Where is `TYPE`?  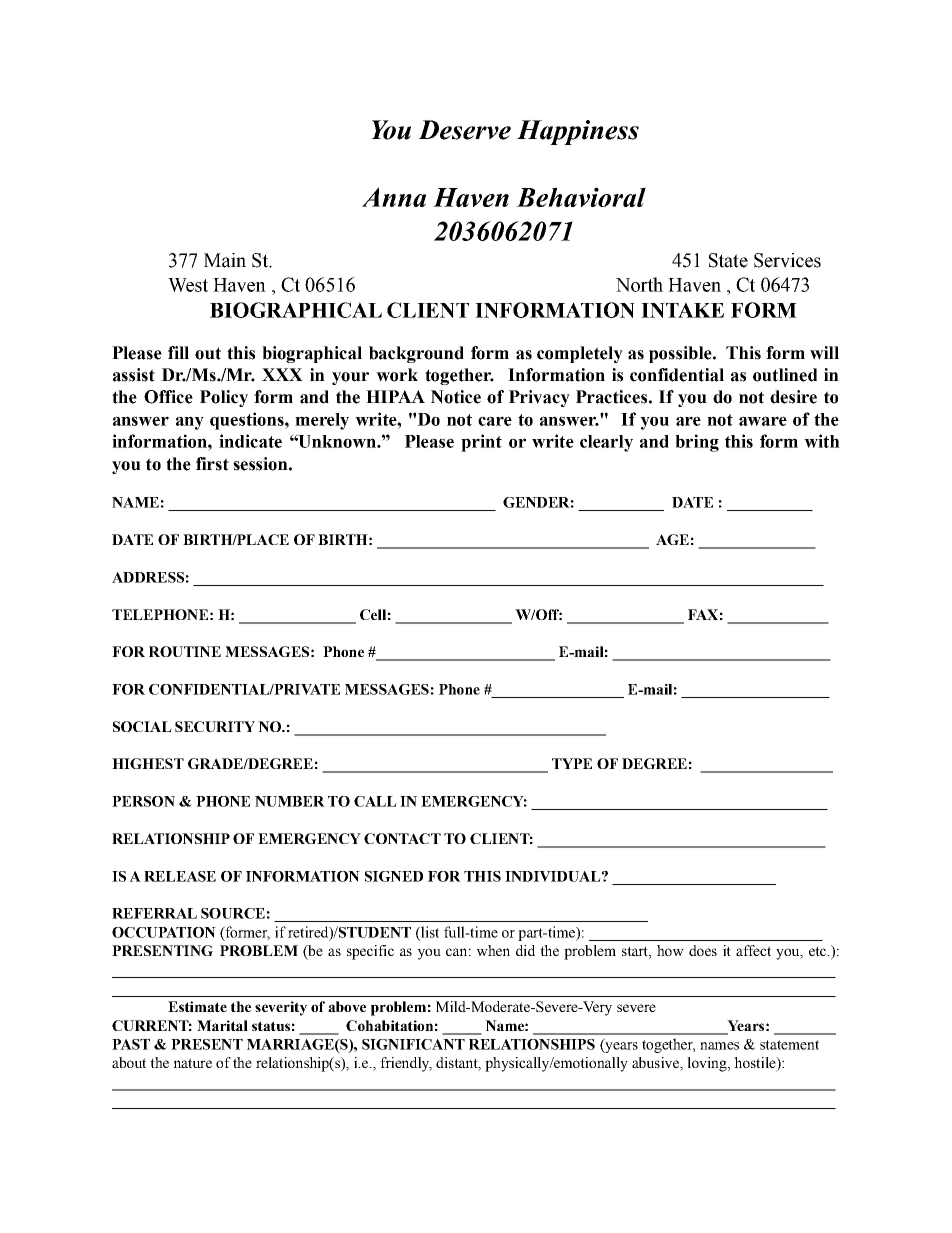 TYPE is located at coordinates (572, 763).
